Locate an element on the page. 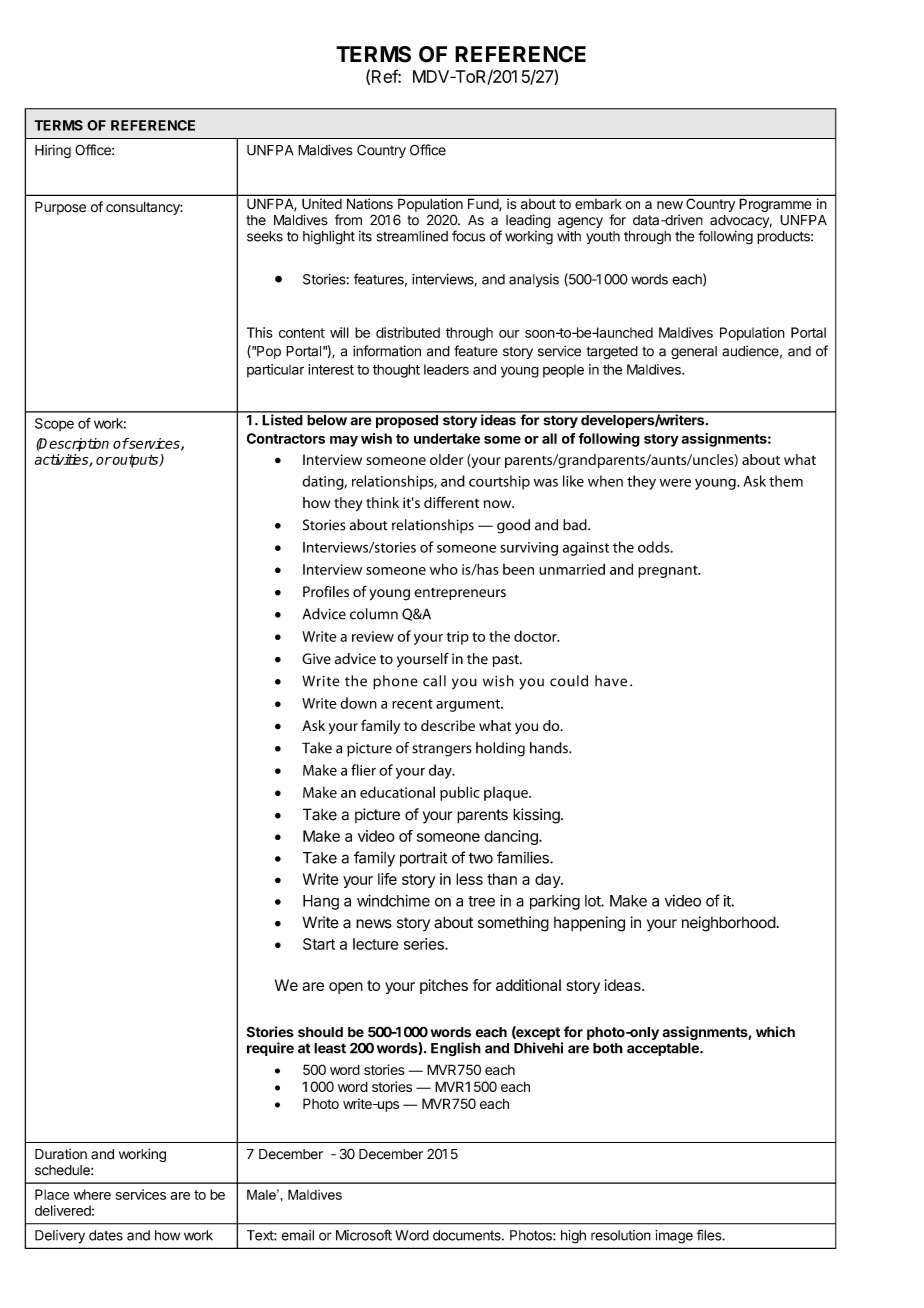 Image resolution: width=924 pixels, height=1308 pixels. where is located at coordinates (92, 1194).
